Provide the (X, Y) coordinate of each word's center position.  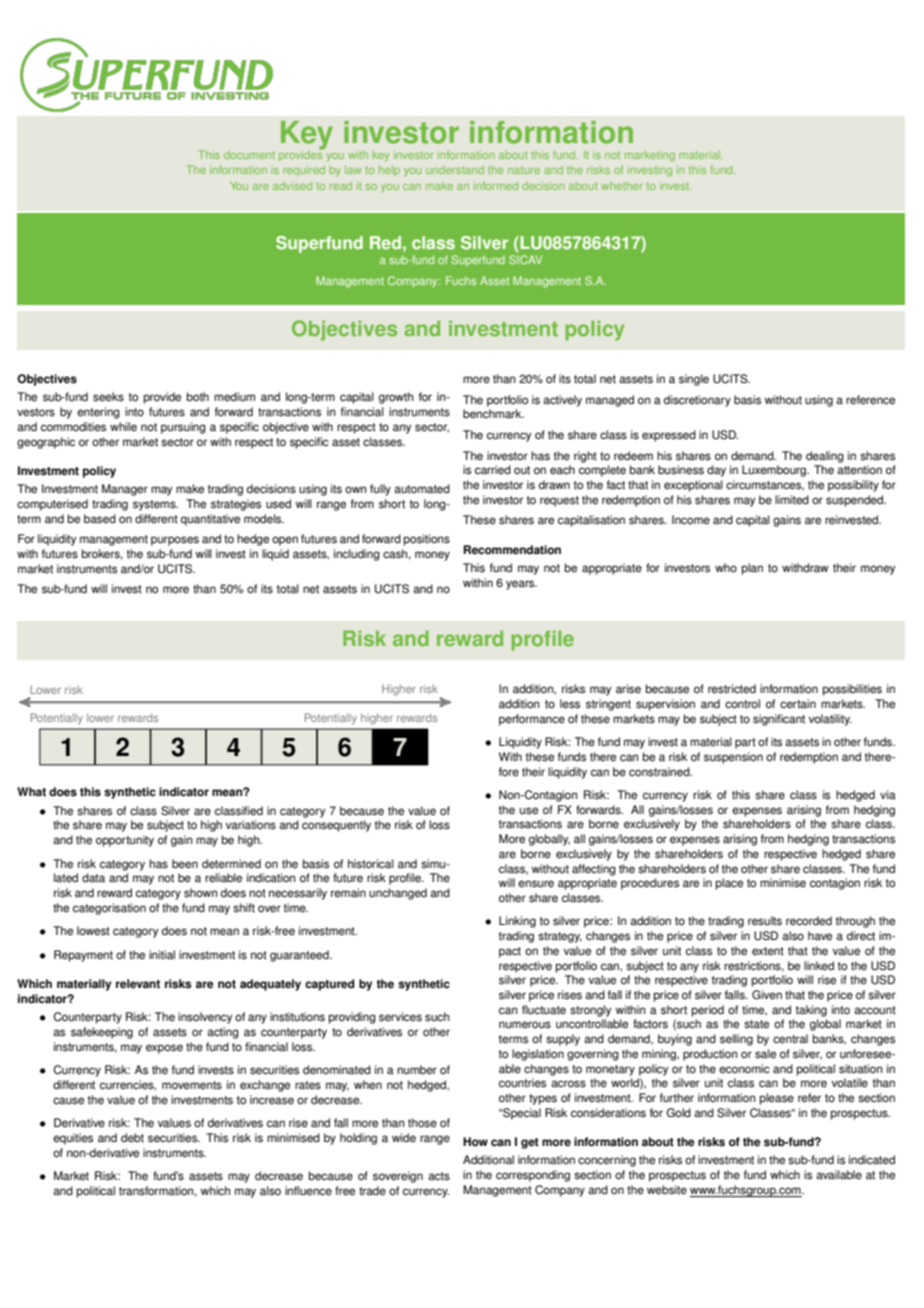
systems (155, 505)
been (185, 864)
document (249, 155)
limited (792, 500)
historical (371, 864)
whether (622, 186)
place (729, 884)
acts (439, 1176)
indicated (872, 1160)
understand (455, 170)
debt (132, 1138)
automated (422, 489)
